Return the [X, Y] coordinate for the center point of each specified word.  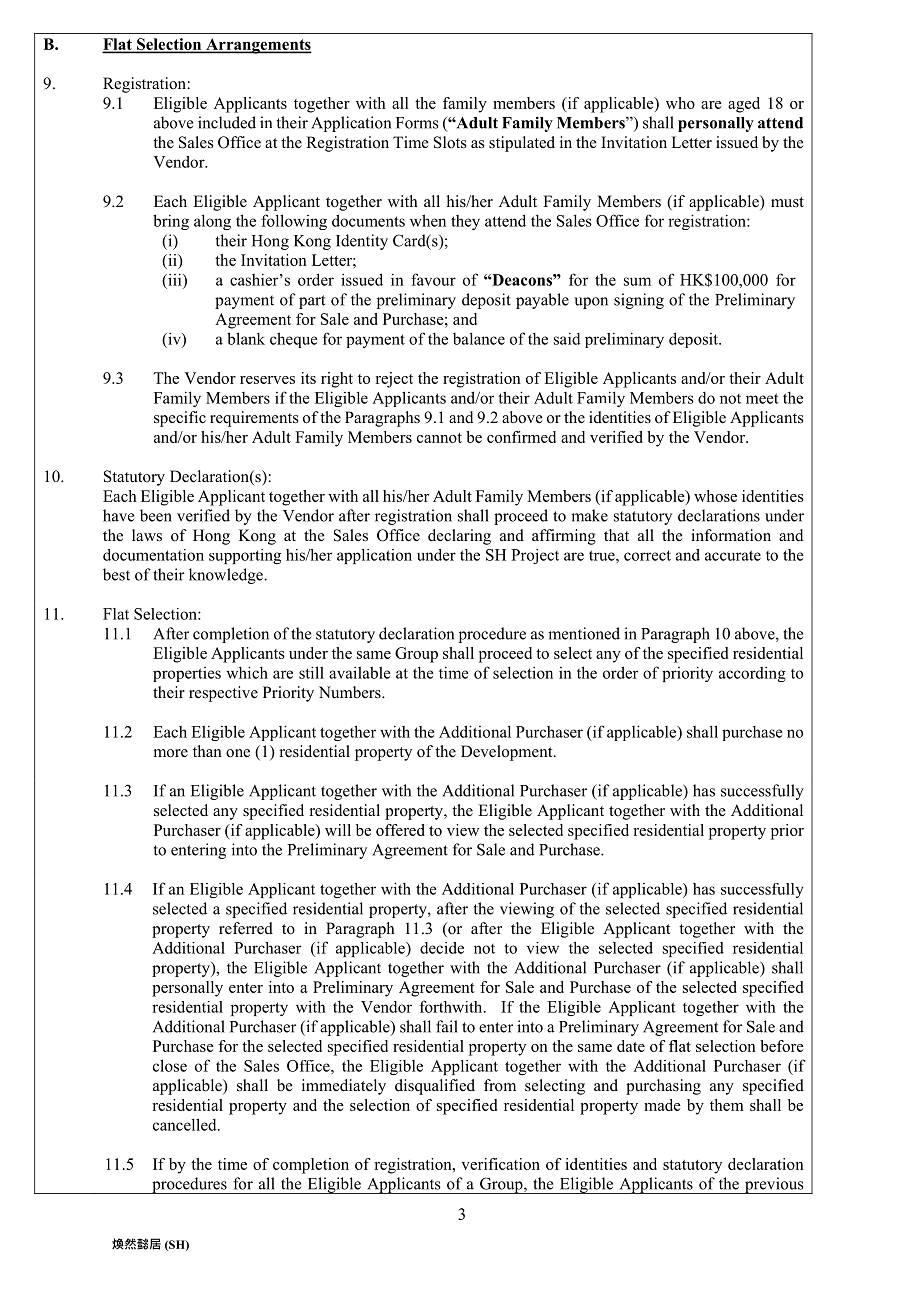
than [207, 751]
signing [639, 301]
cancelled [186, 1124]
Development [508, 753]
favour [433, 279]
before [782, 1046]
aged [744, 105]
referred [246, 928]
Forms [417, 123]
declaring [459, 537]
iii [175, 279]
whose [715, 496]
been [156, 515]
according [752, 674]
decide [442, 948]
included [227, 122]
